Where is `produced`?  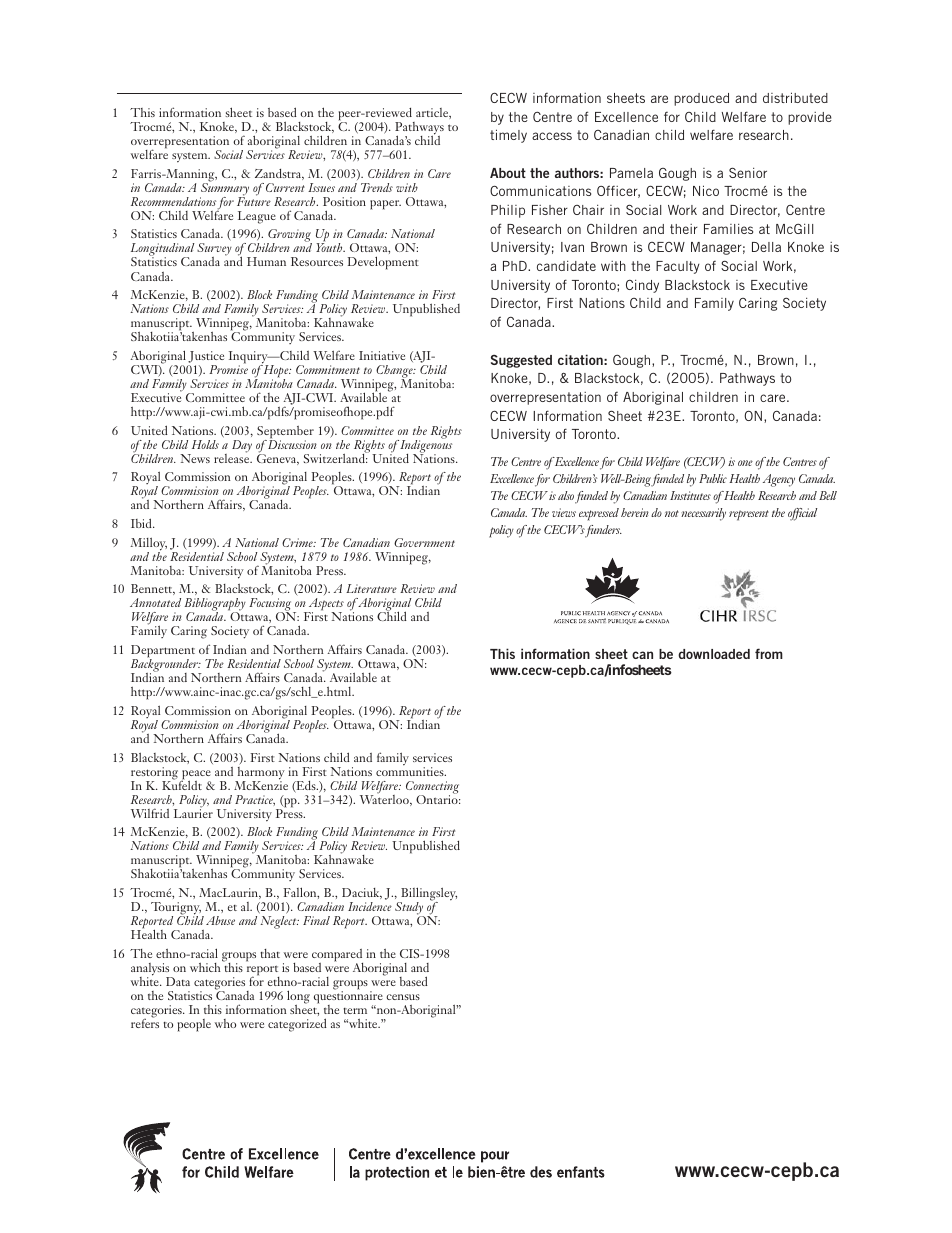 produced is located at coordinates (701, 99).
